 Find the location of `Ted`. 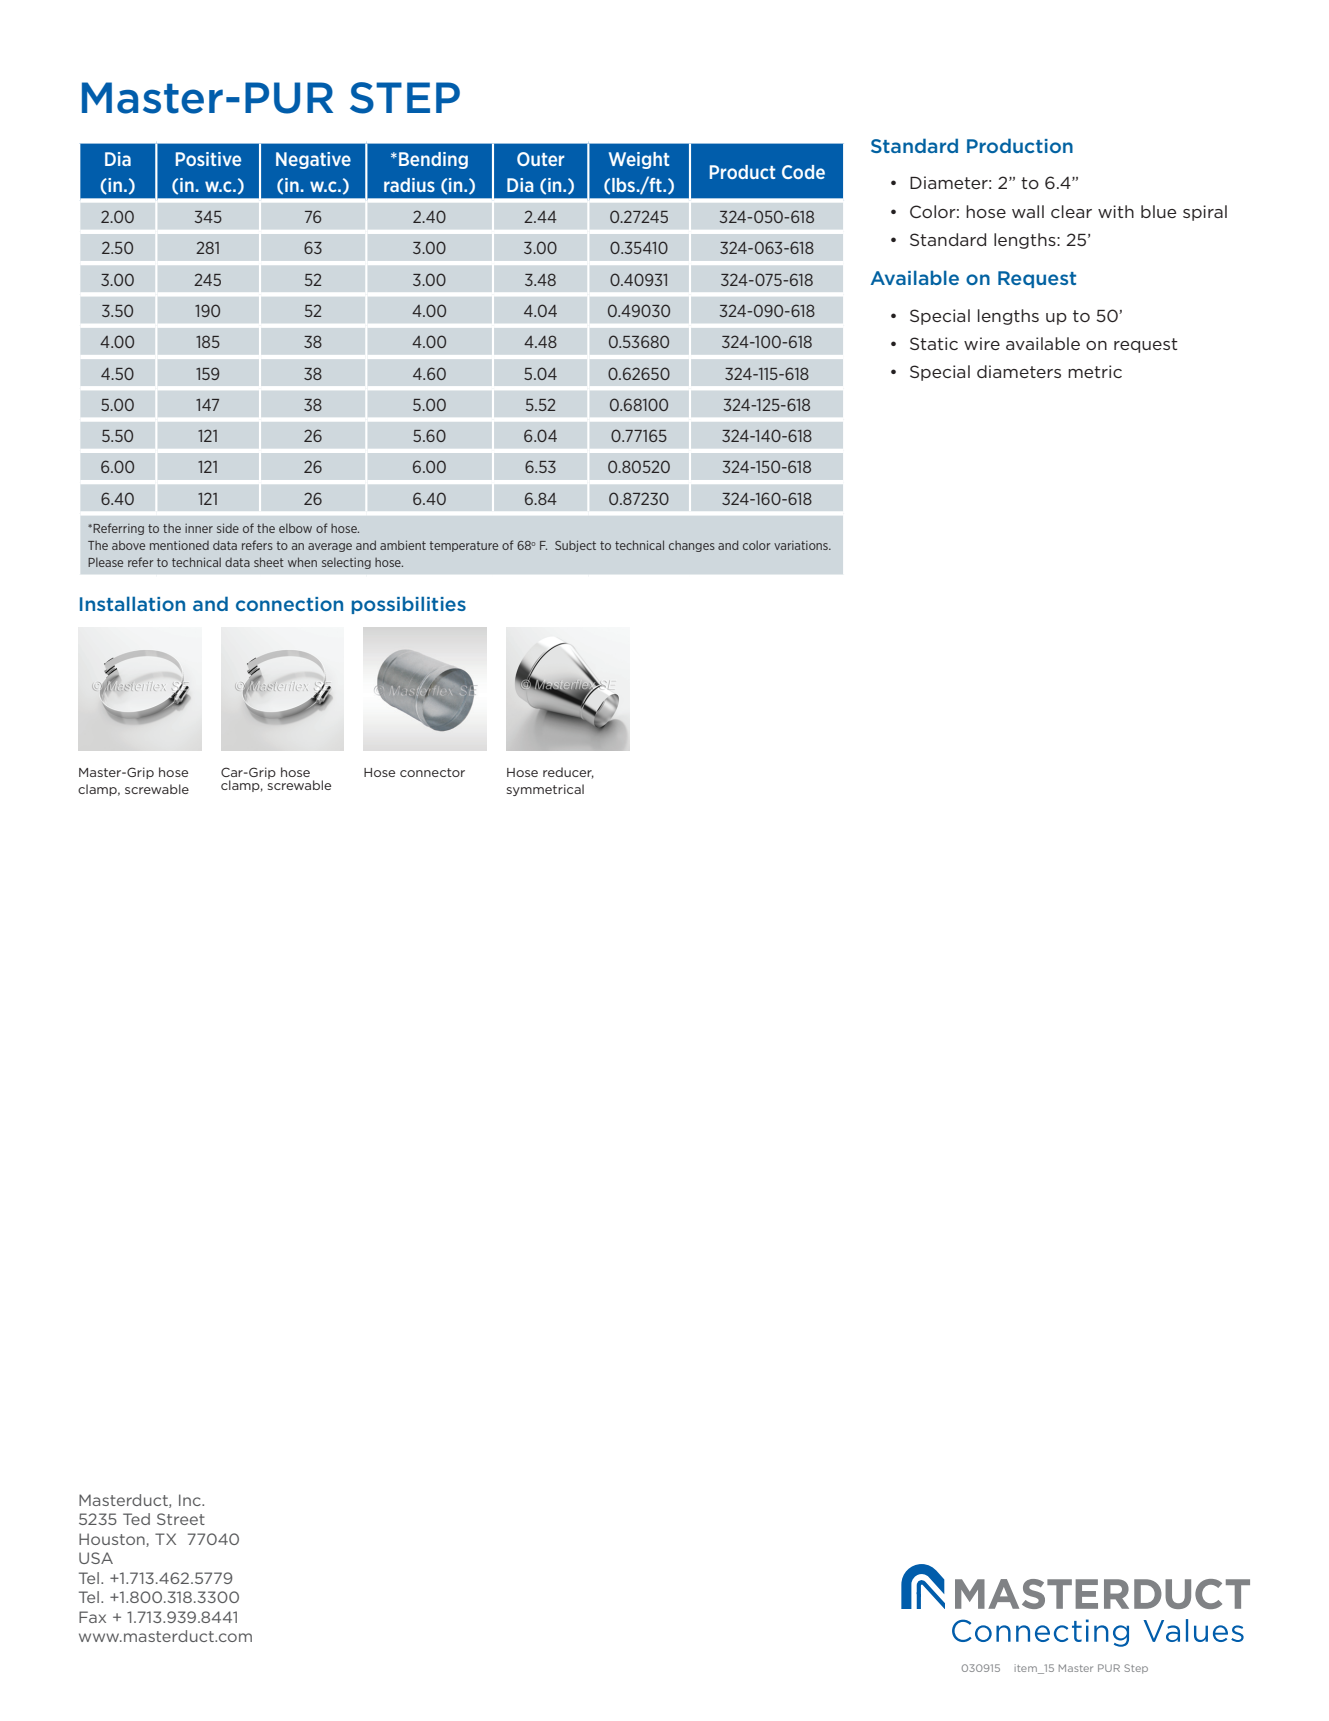

Ted is located at coordinates (136, 1519).
